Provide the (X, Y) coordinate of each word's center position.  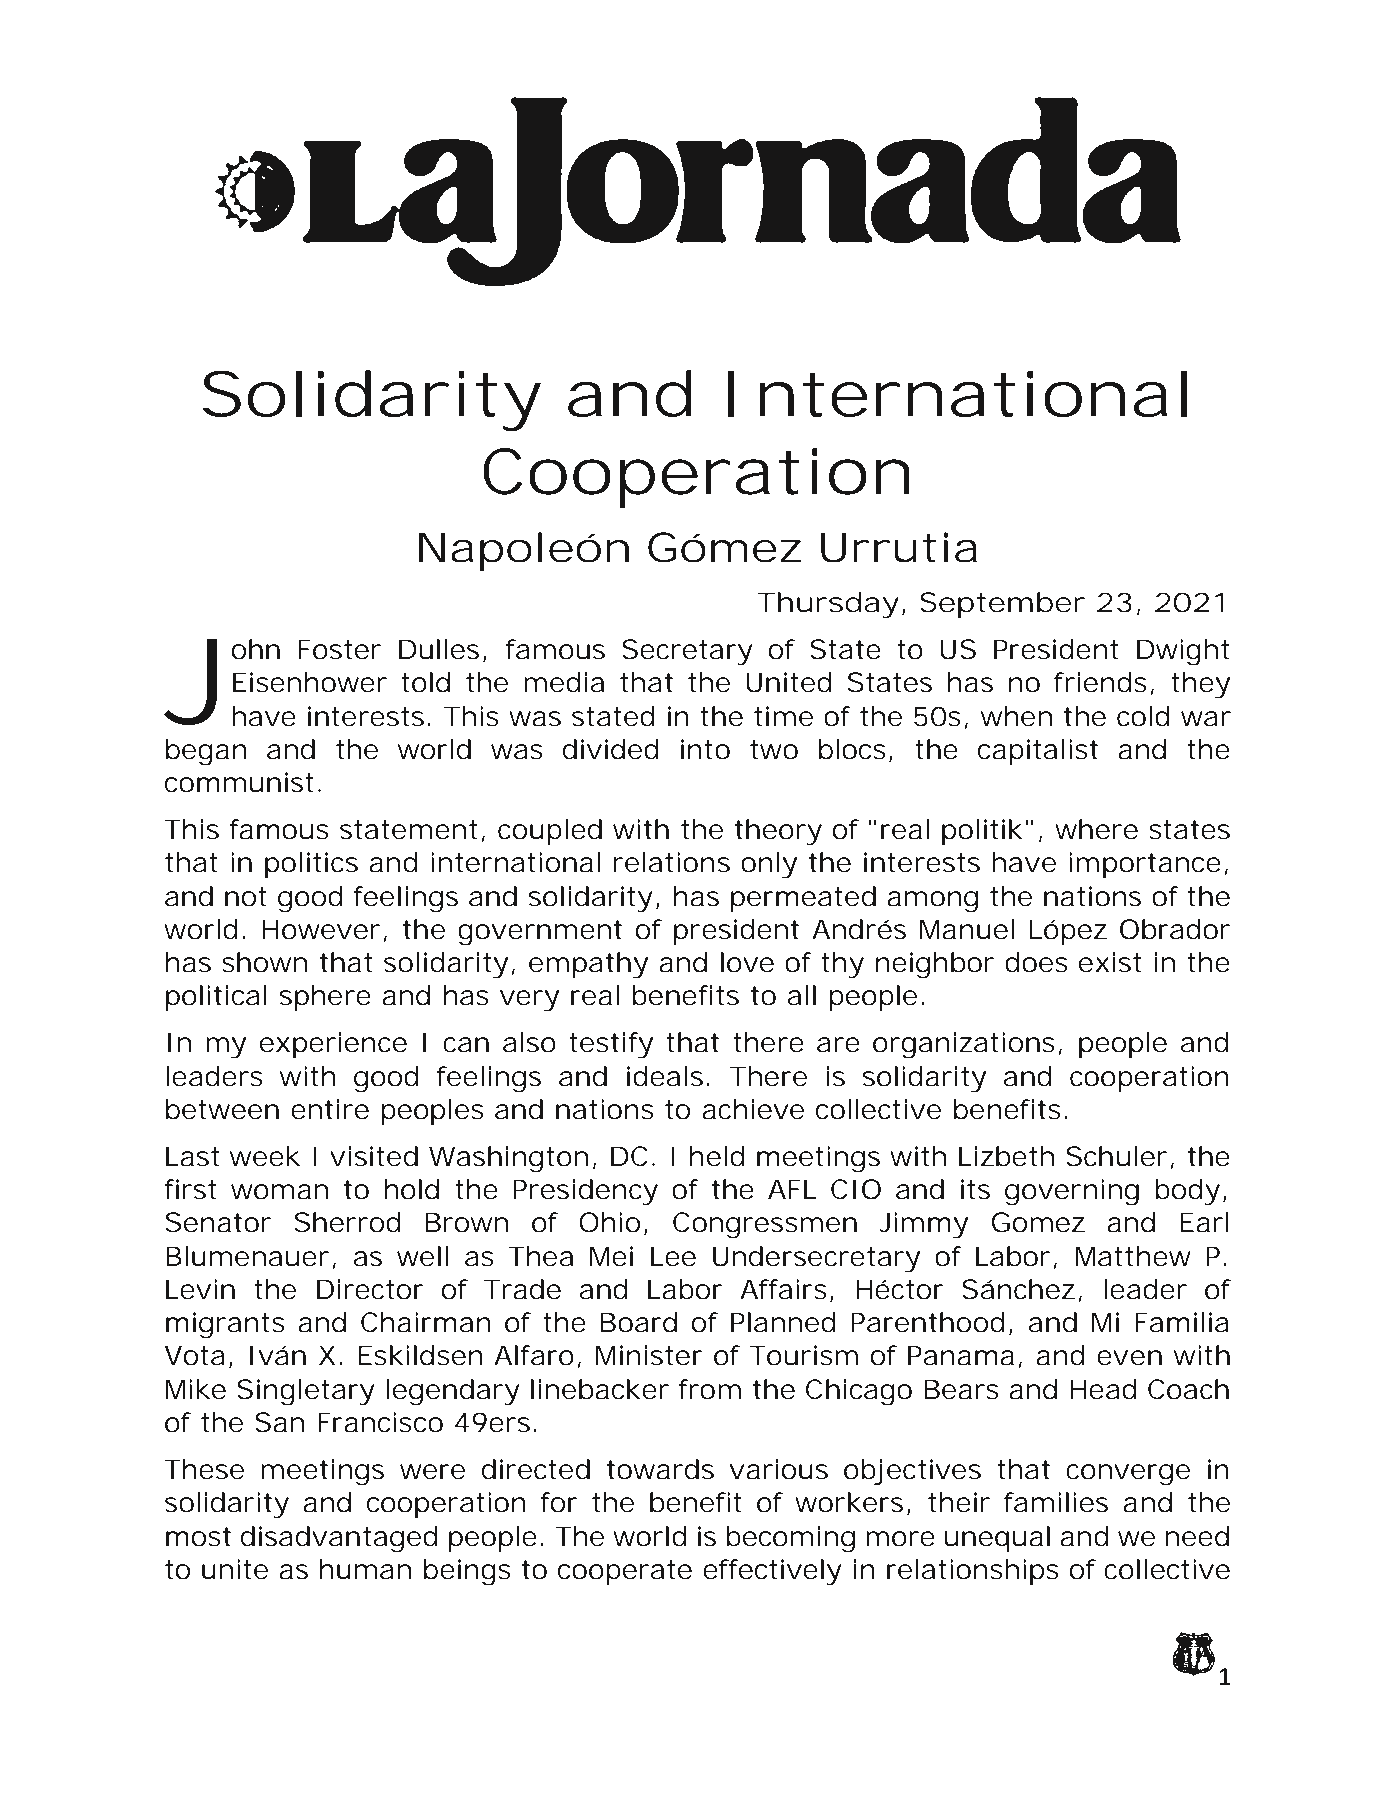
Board (639, 1322)
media (564, 682)
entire (330, 1109)
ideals (665, 1076)
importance (1145, 865)
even (1129, 1358)
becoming (790, 1539)
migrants (225, 1325)
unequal (997, 1539)
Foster (339, 649)
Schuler (1116, 1156)
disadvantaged (339, 1539)
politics (311, 865)
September (1002, 605)
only (769, 865)
